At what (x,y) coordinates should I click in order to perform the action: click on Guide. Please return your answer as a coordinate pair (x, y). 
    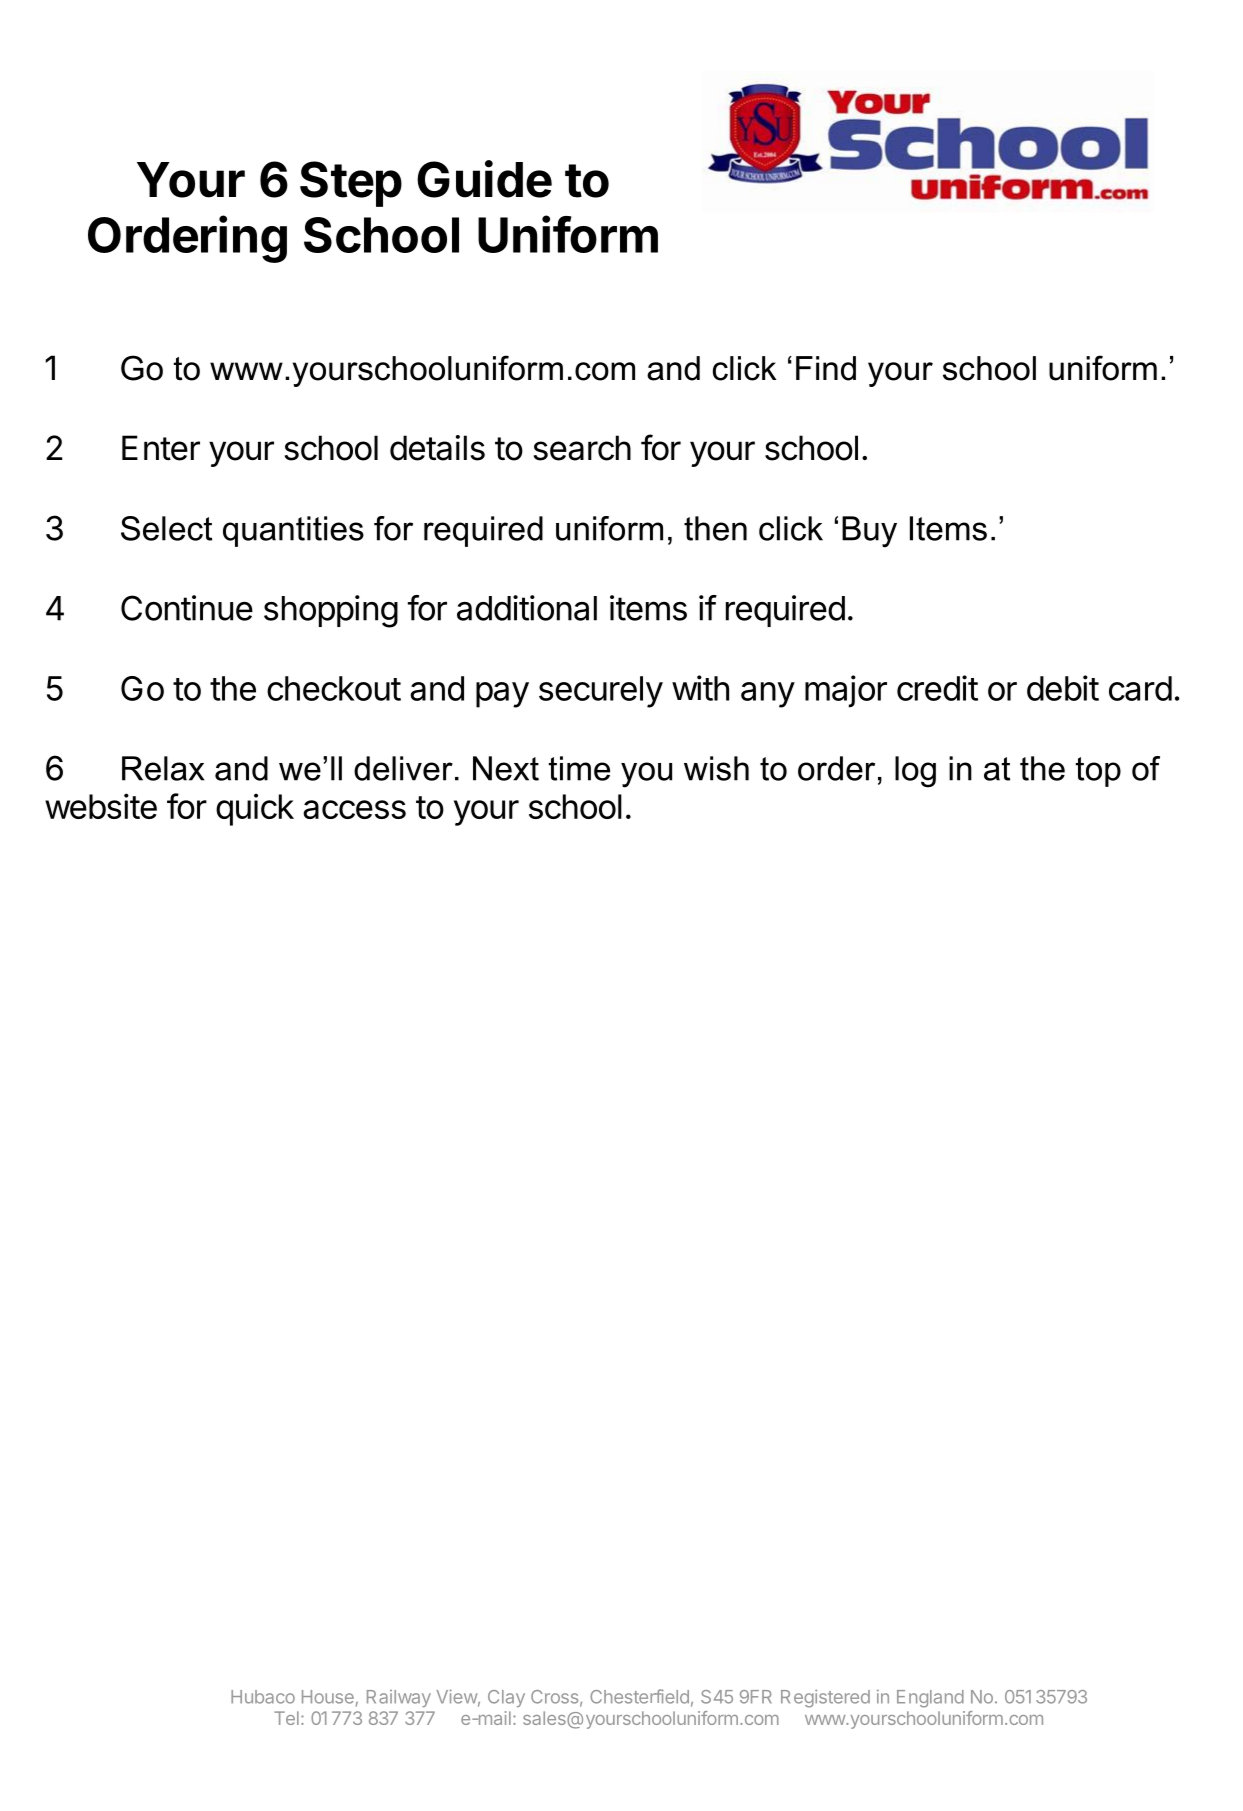
    Looking at the image, I should click on (484, 179).
